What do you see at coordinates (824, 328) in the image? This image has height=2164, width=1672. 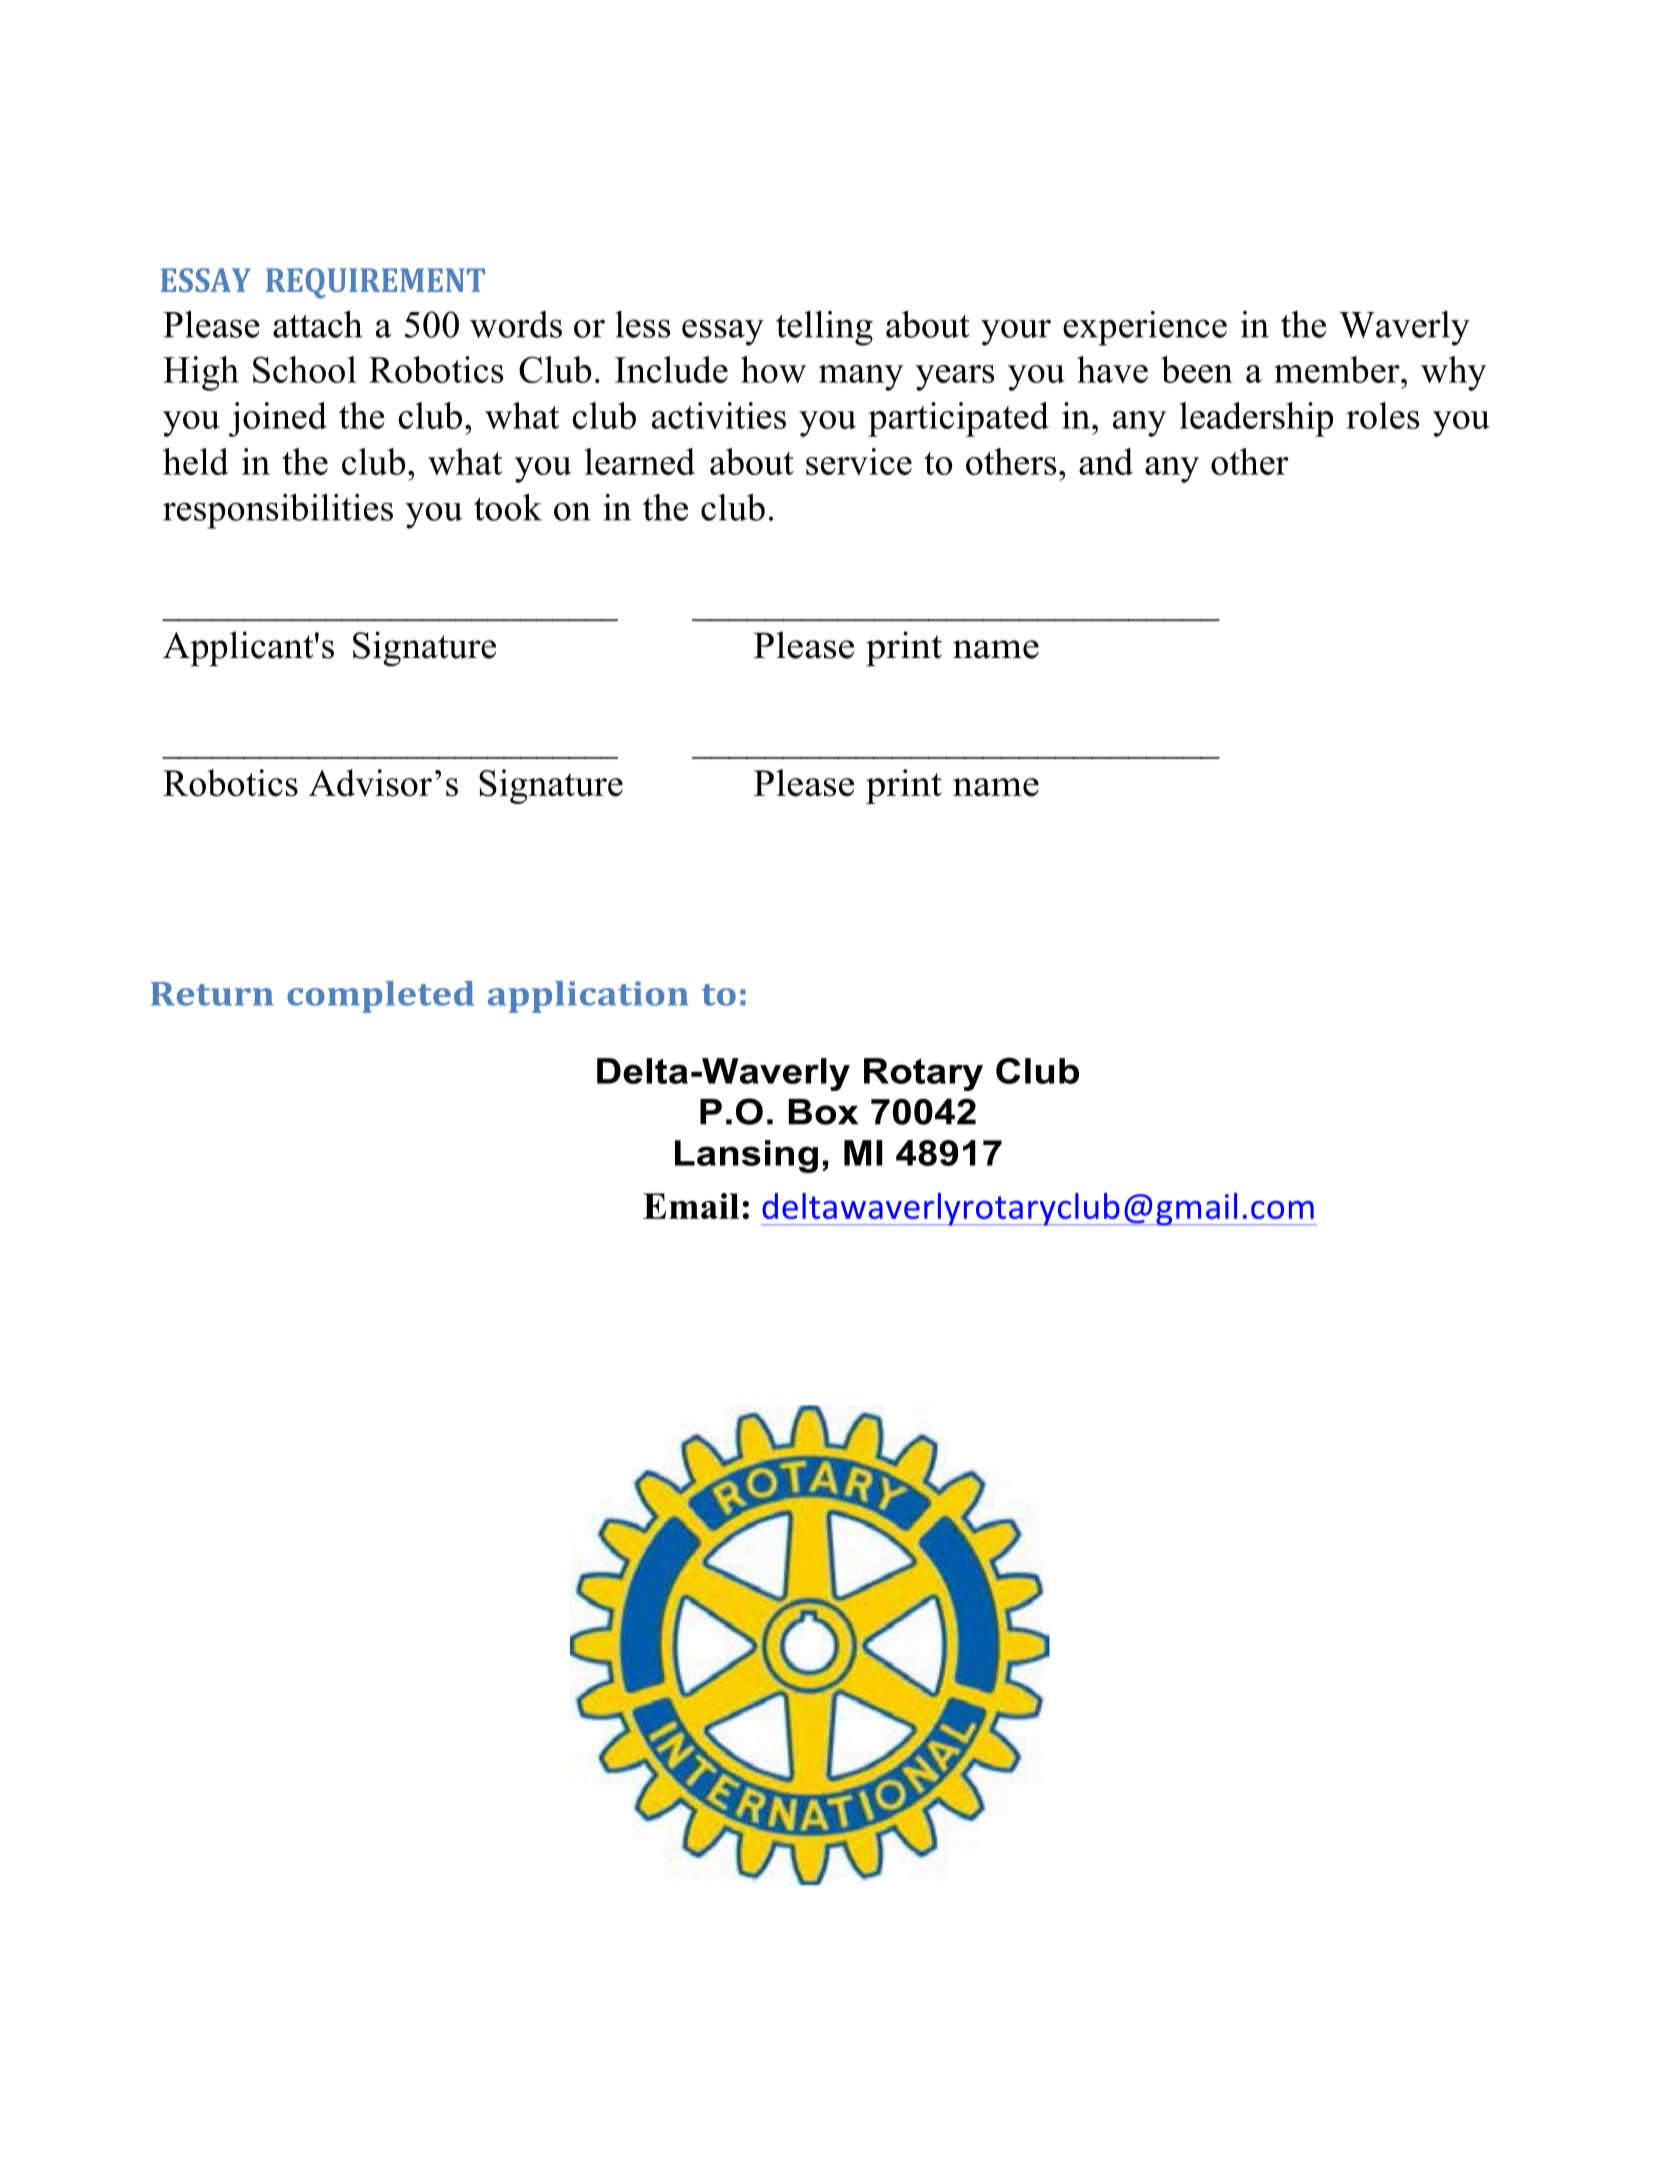 I see `telling` at bounding box center [824, 328].
